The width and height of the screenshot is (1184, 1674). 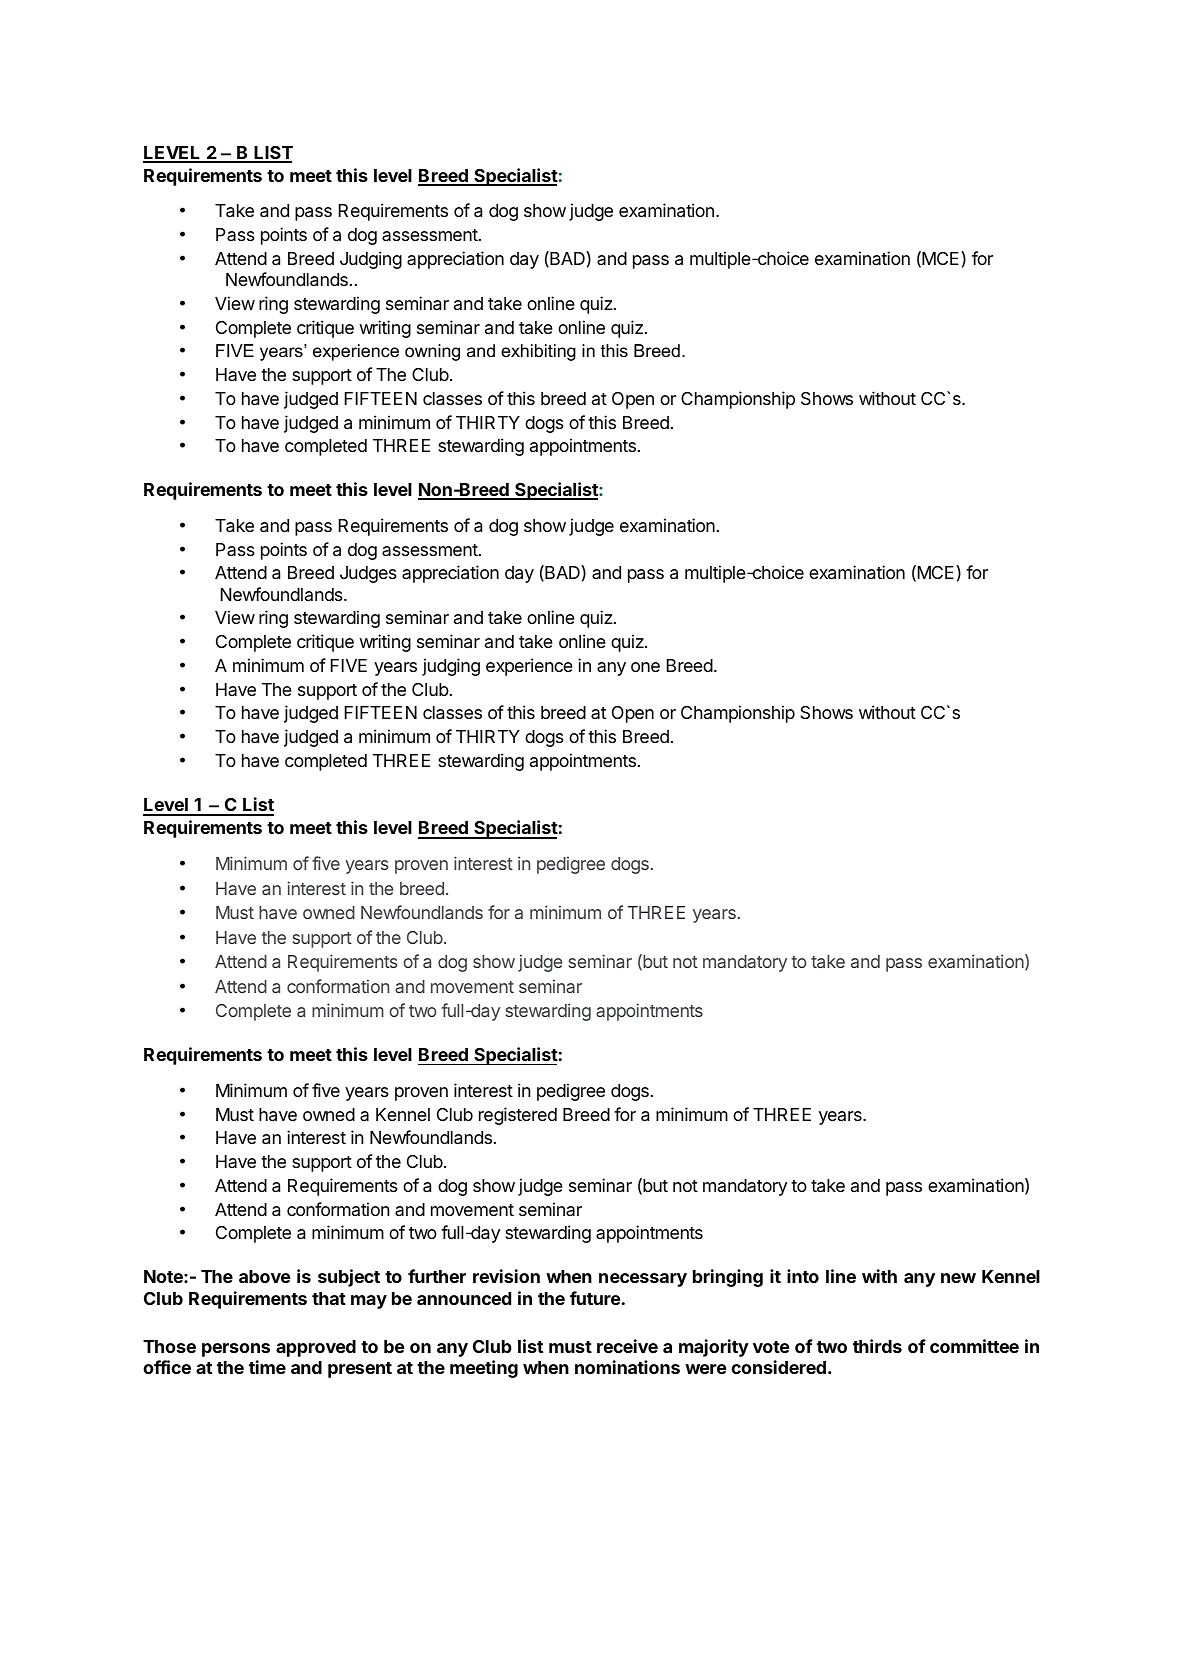 I want to click on future, so click(x=595, y=1298).
